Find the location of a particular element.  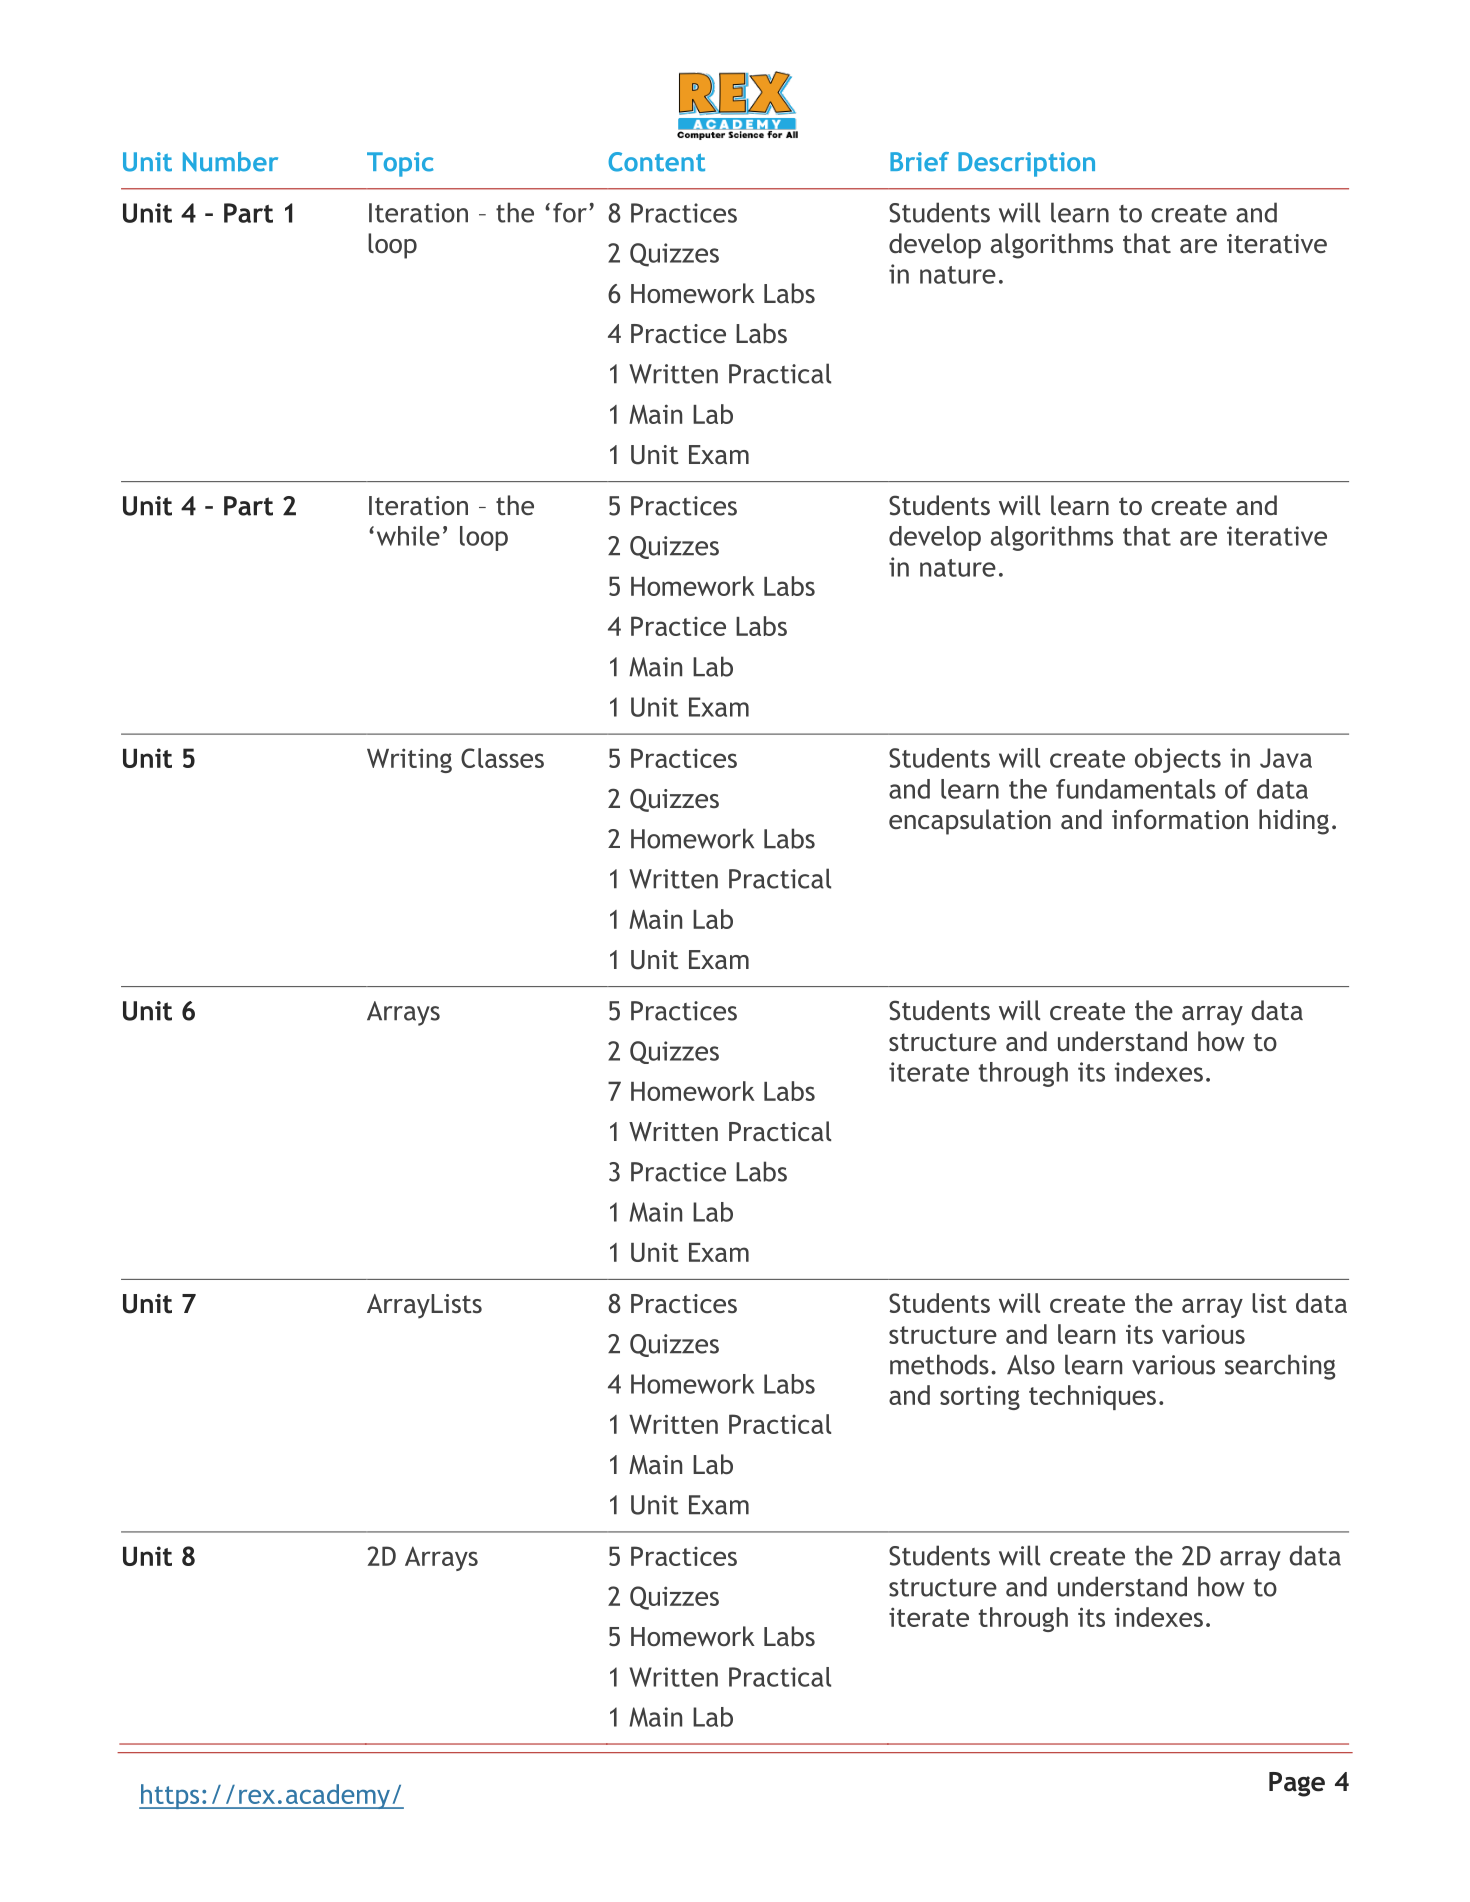

Page is located at coordinates (1297, 1784).
